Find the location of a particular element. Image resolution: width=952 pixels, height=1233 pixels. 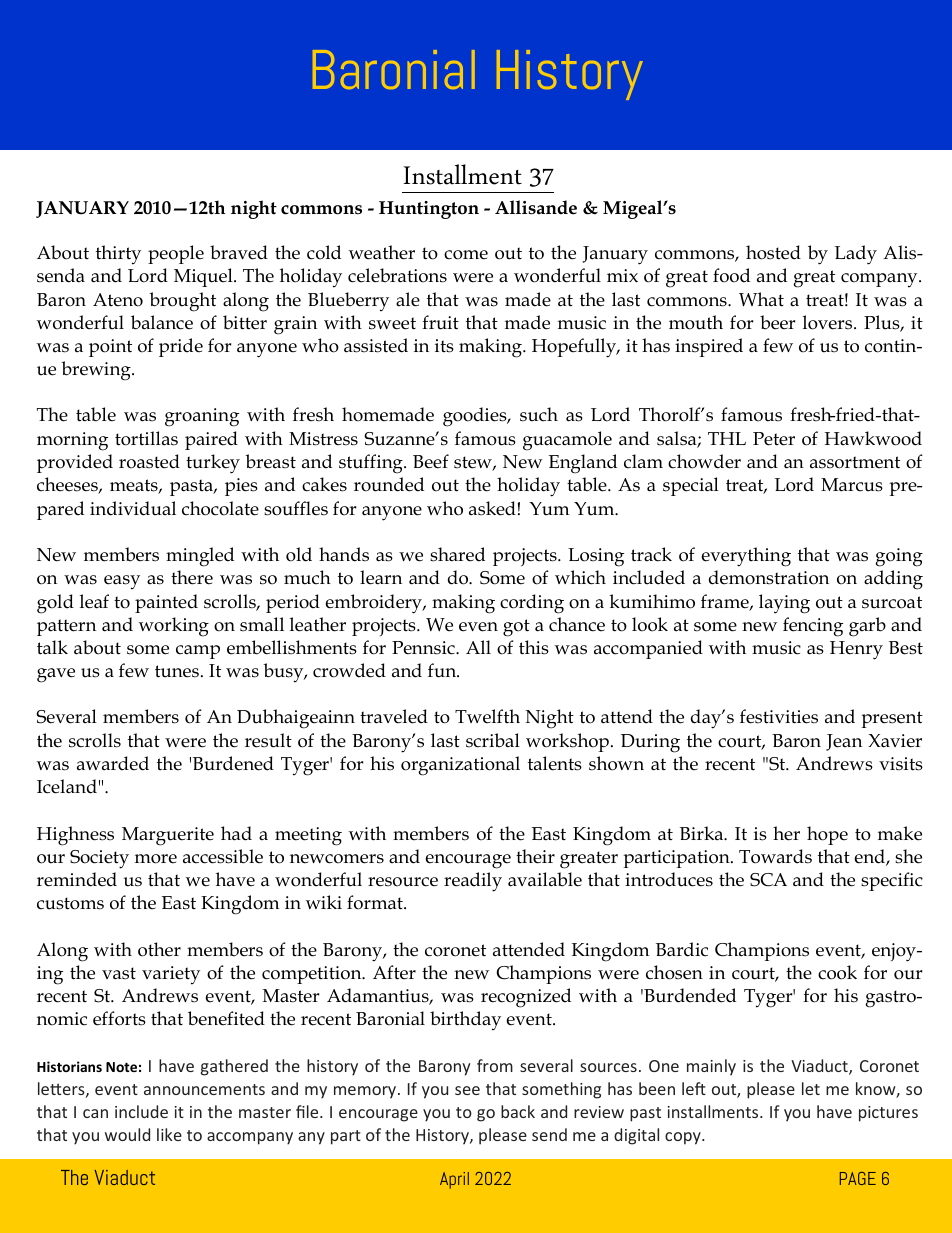

Towards is located at coordinates (775, 856).
